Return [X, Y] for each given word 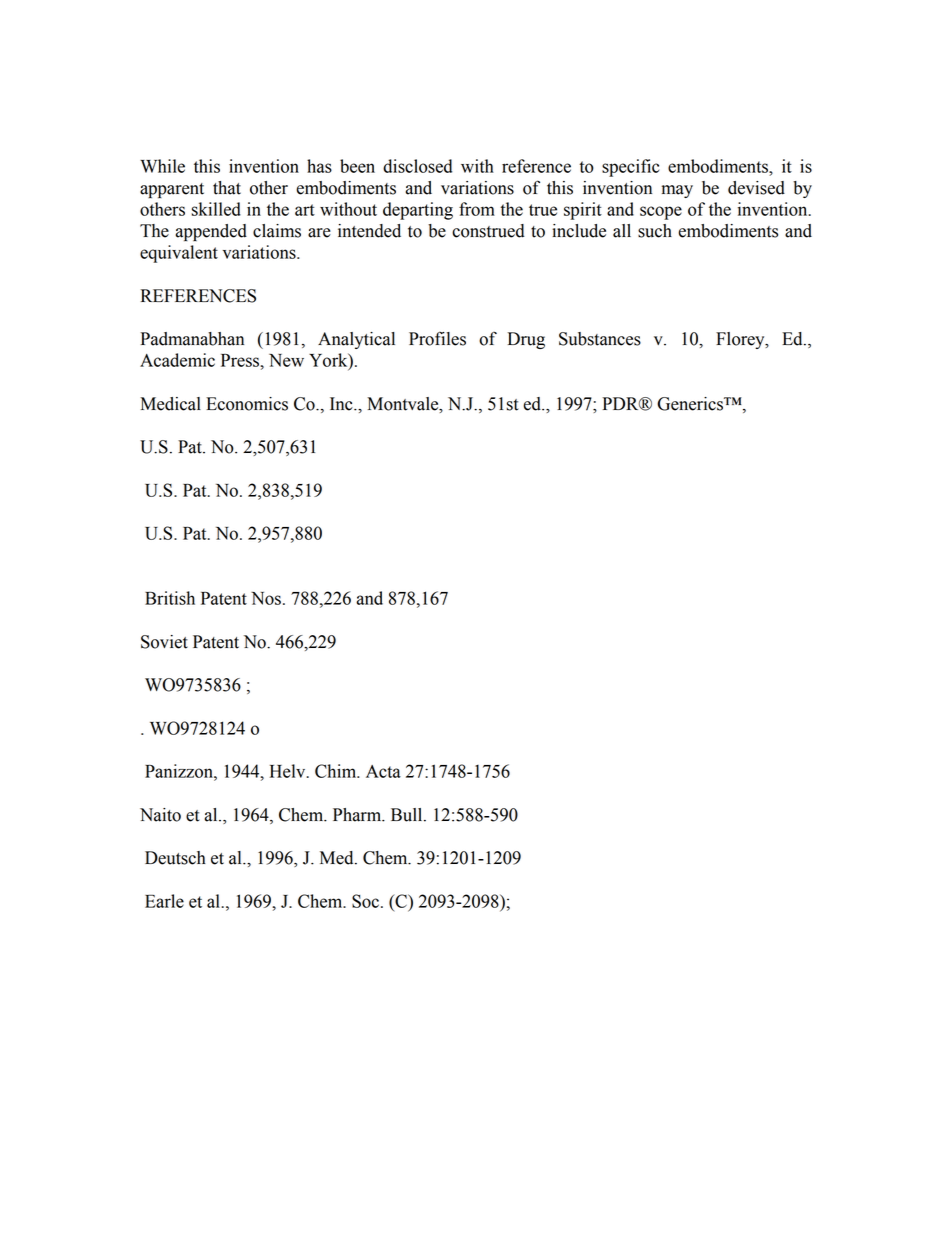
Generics [691, 404]
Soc [365, 901]
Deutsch [175, 858]
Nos [266, 598]
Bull [408, 815]
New [286, 360]
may [677, 191]
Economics [247, 404]
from [477, 209]
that [227, 188]
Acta [383, 771]
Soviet [164, 642]
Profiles [437, 338]
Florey [741, 340]
